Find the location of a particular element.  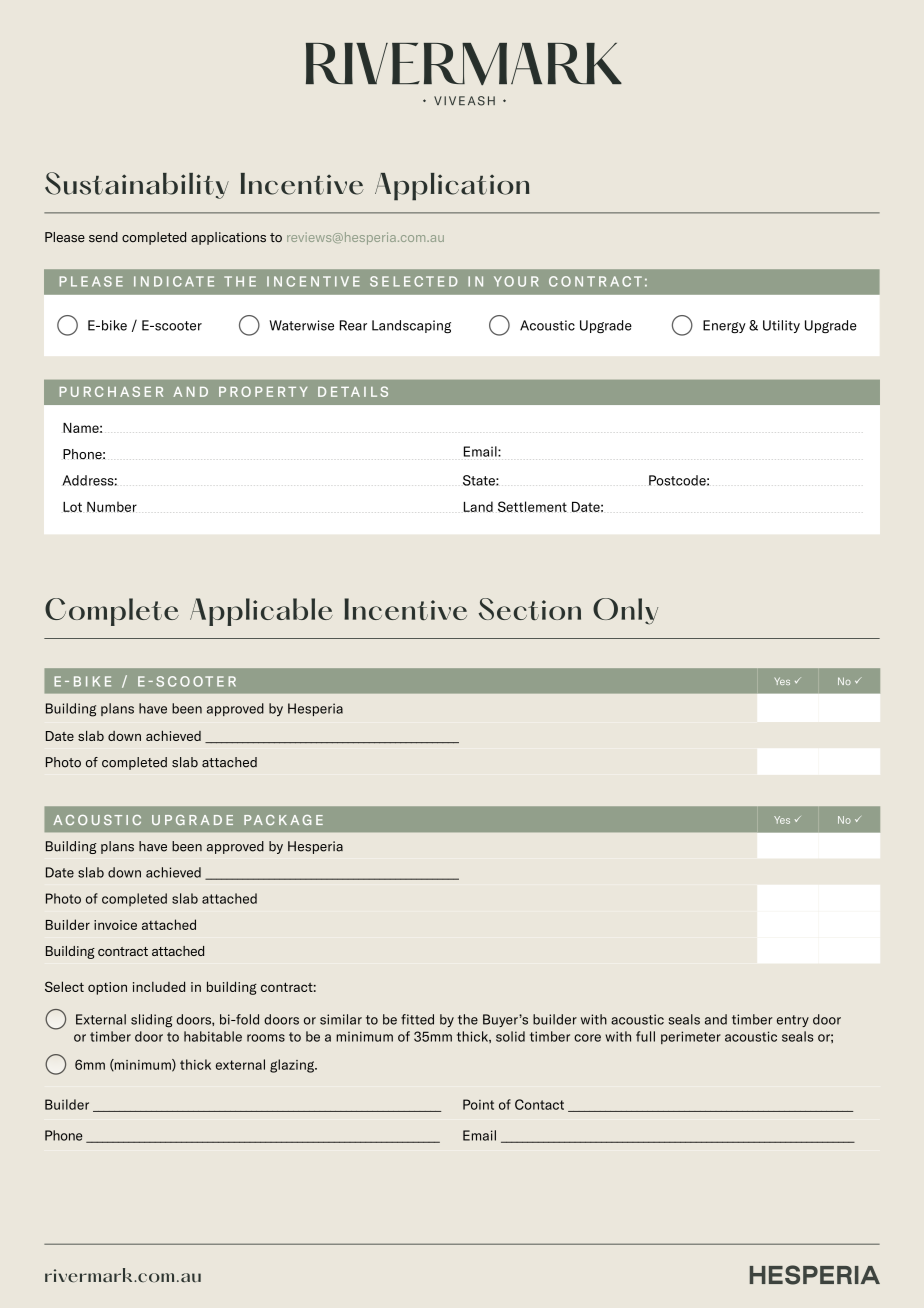

Utility is located at coordinates (781, 326).
